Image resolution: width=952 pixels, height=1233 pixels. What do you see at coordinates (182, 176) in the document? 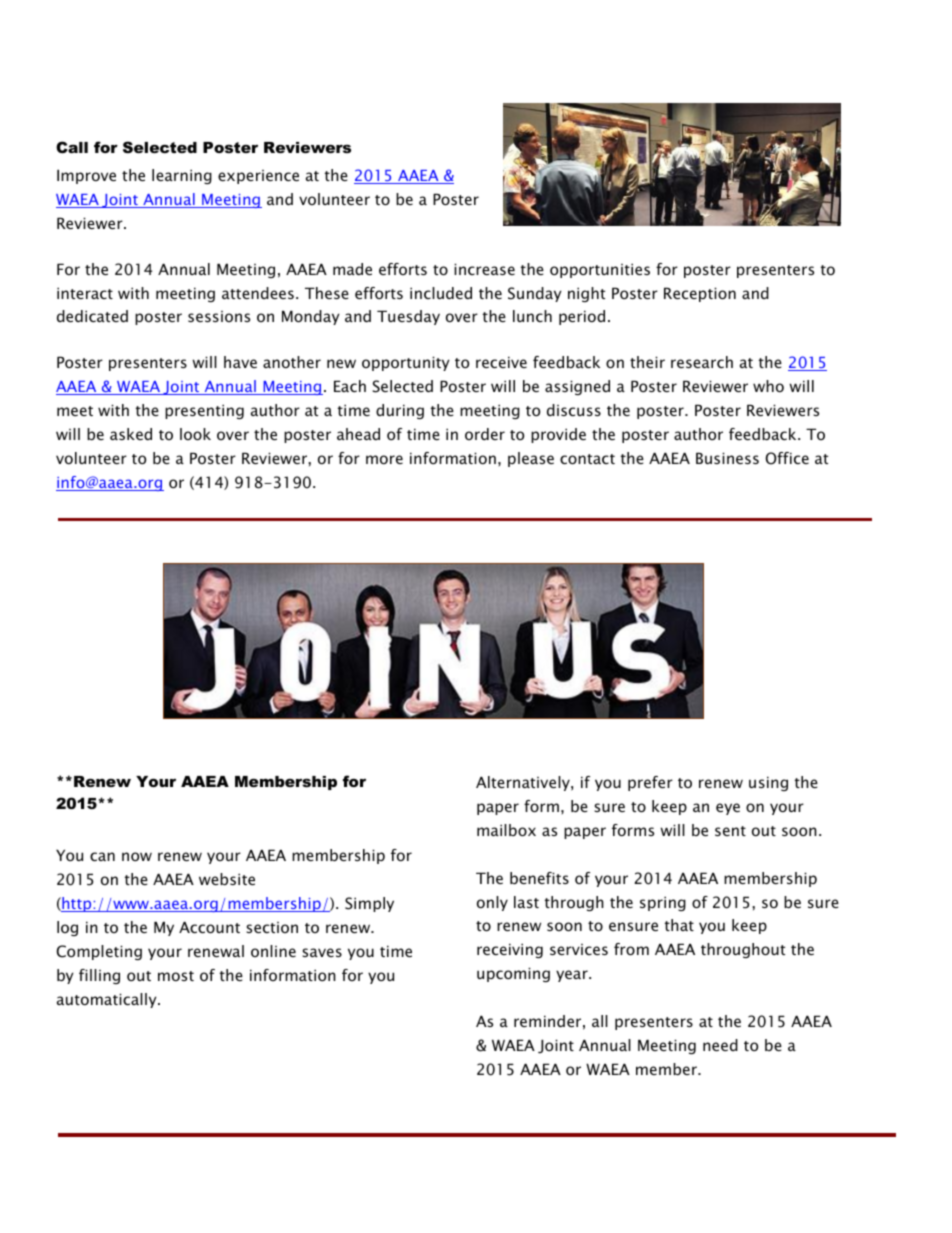
I see `learning` at bounding box center [182, 176].
